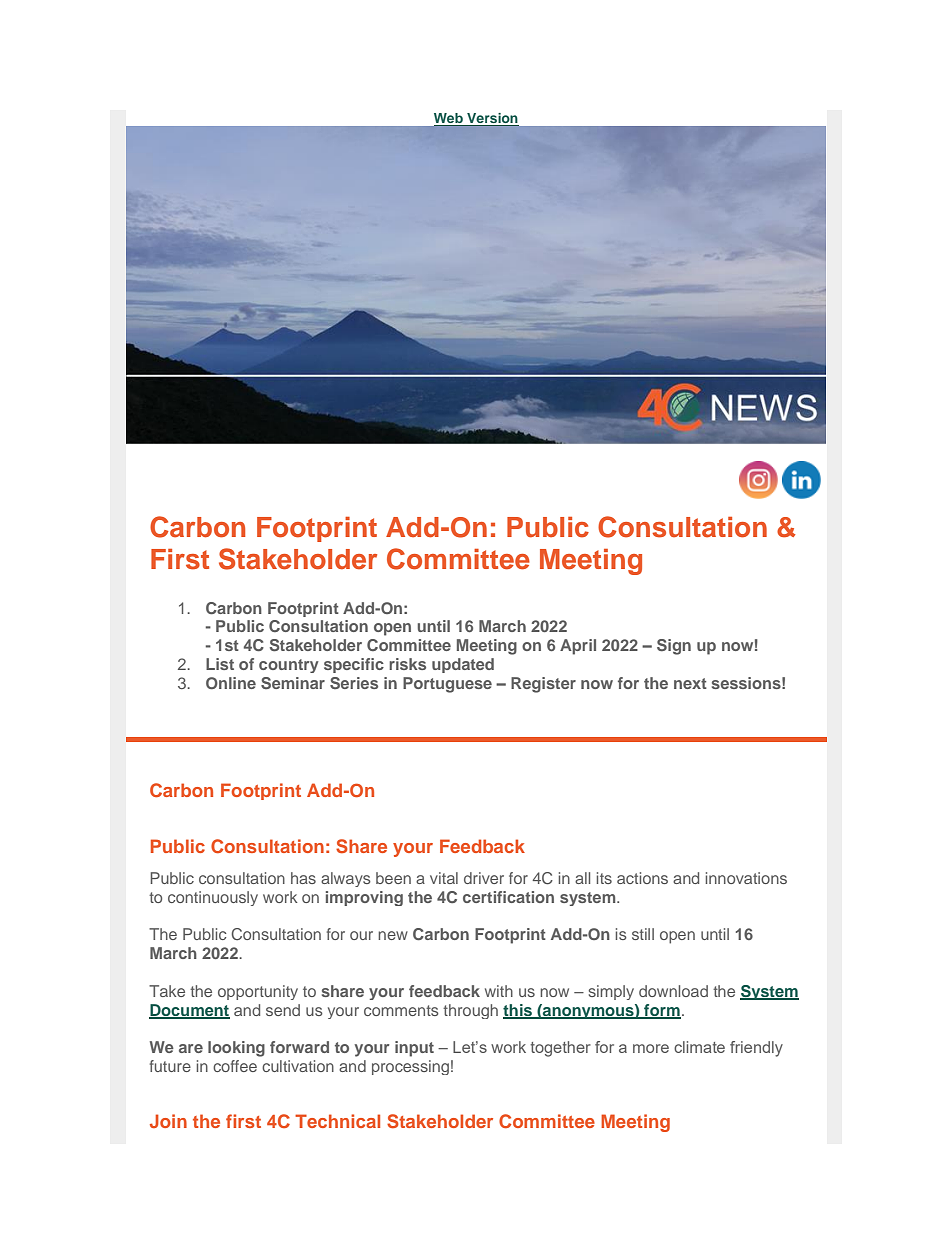 The width and height of the screenshot is (952, 1233). I want to click on next, so click(690, 683).
